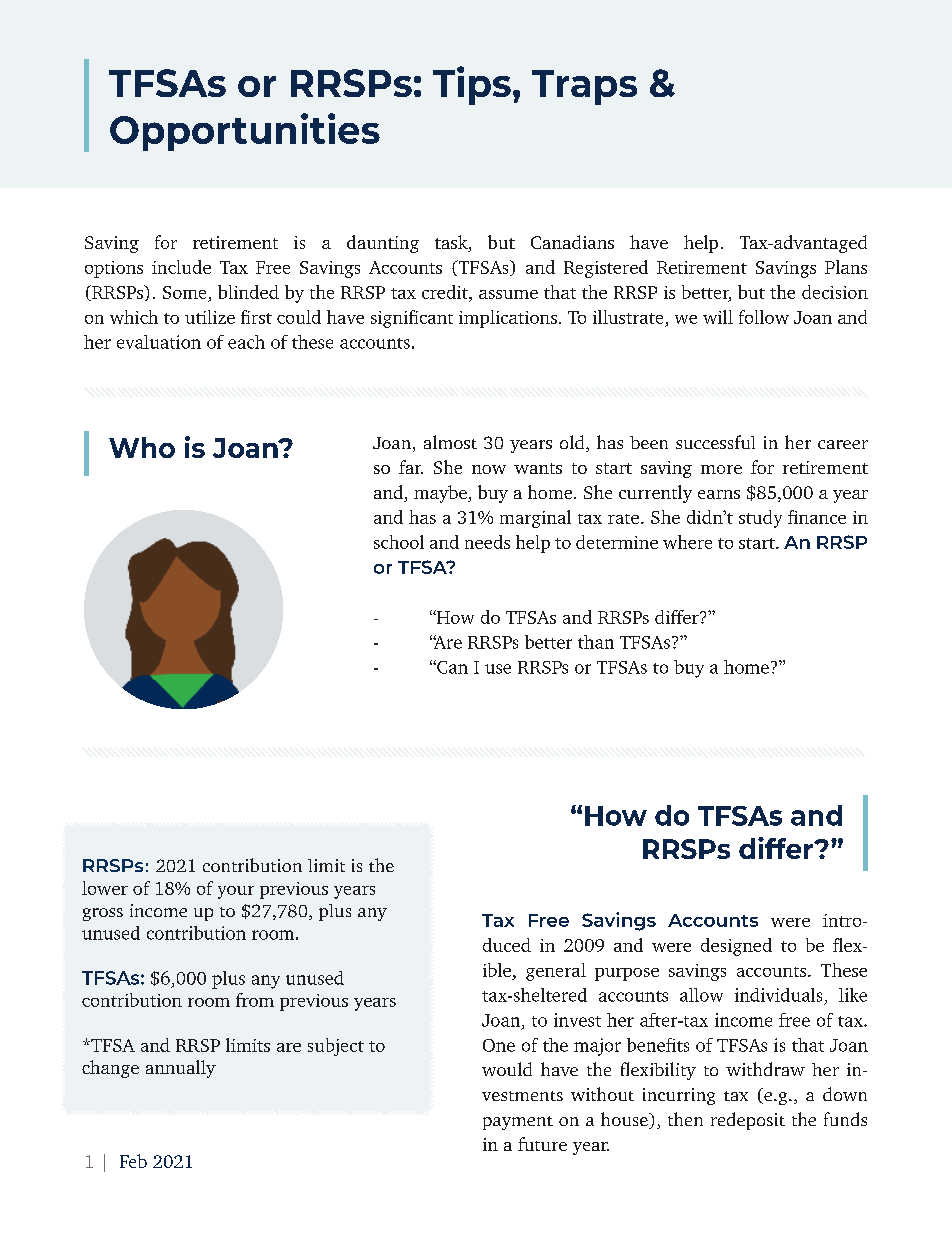  Describe the element at coordinates (584, 87) in the page. I see `Traps` at that location.
